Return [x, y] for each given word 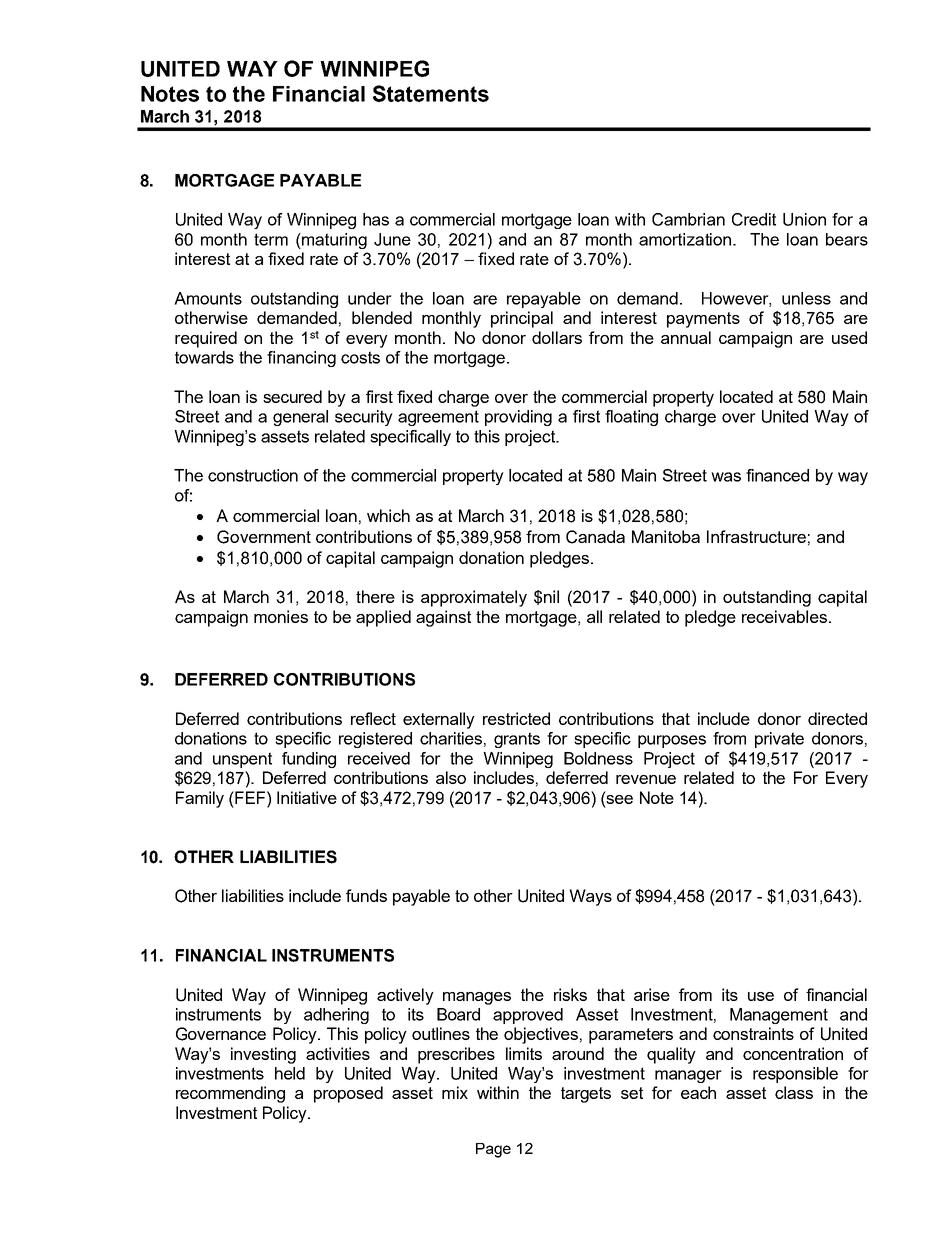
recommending [230, 1094]
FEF [250, 797]
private [779, 740]
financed [777, 475]
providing [518, 418]
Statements [431, 93]
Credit [754, 219]
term [271, 239]
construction [253, 475]
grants [517, 740]
